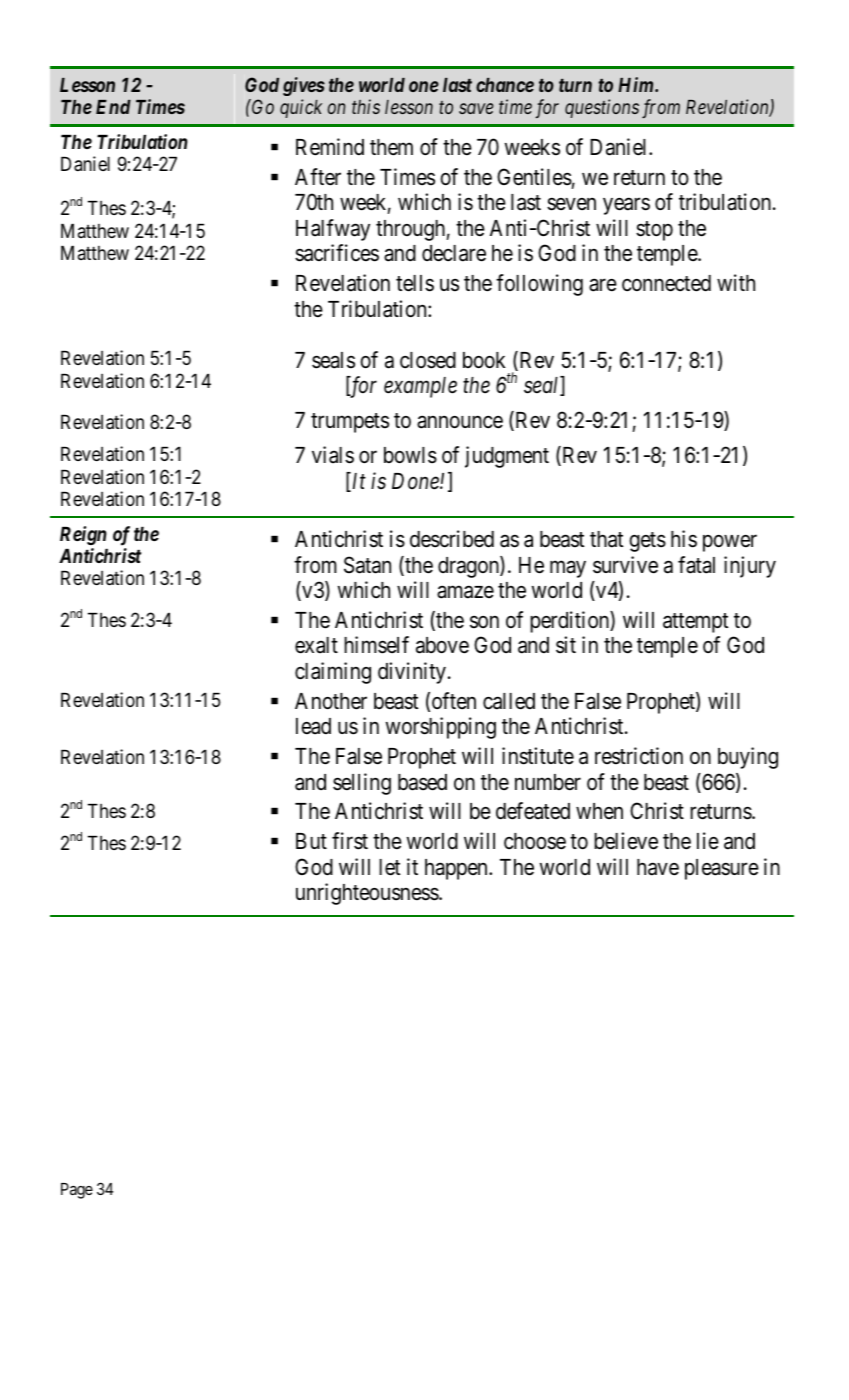 The image size is (849, 1400). I want to click on vials, so click(333, 455).
